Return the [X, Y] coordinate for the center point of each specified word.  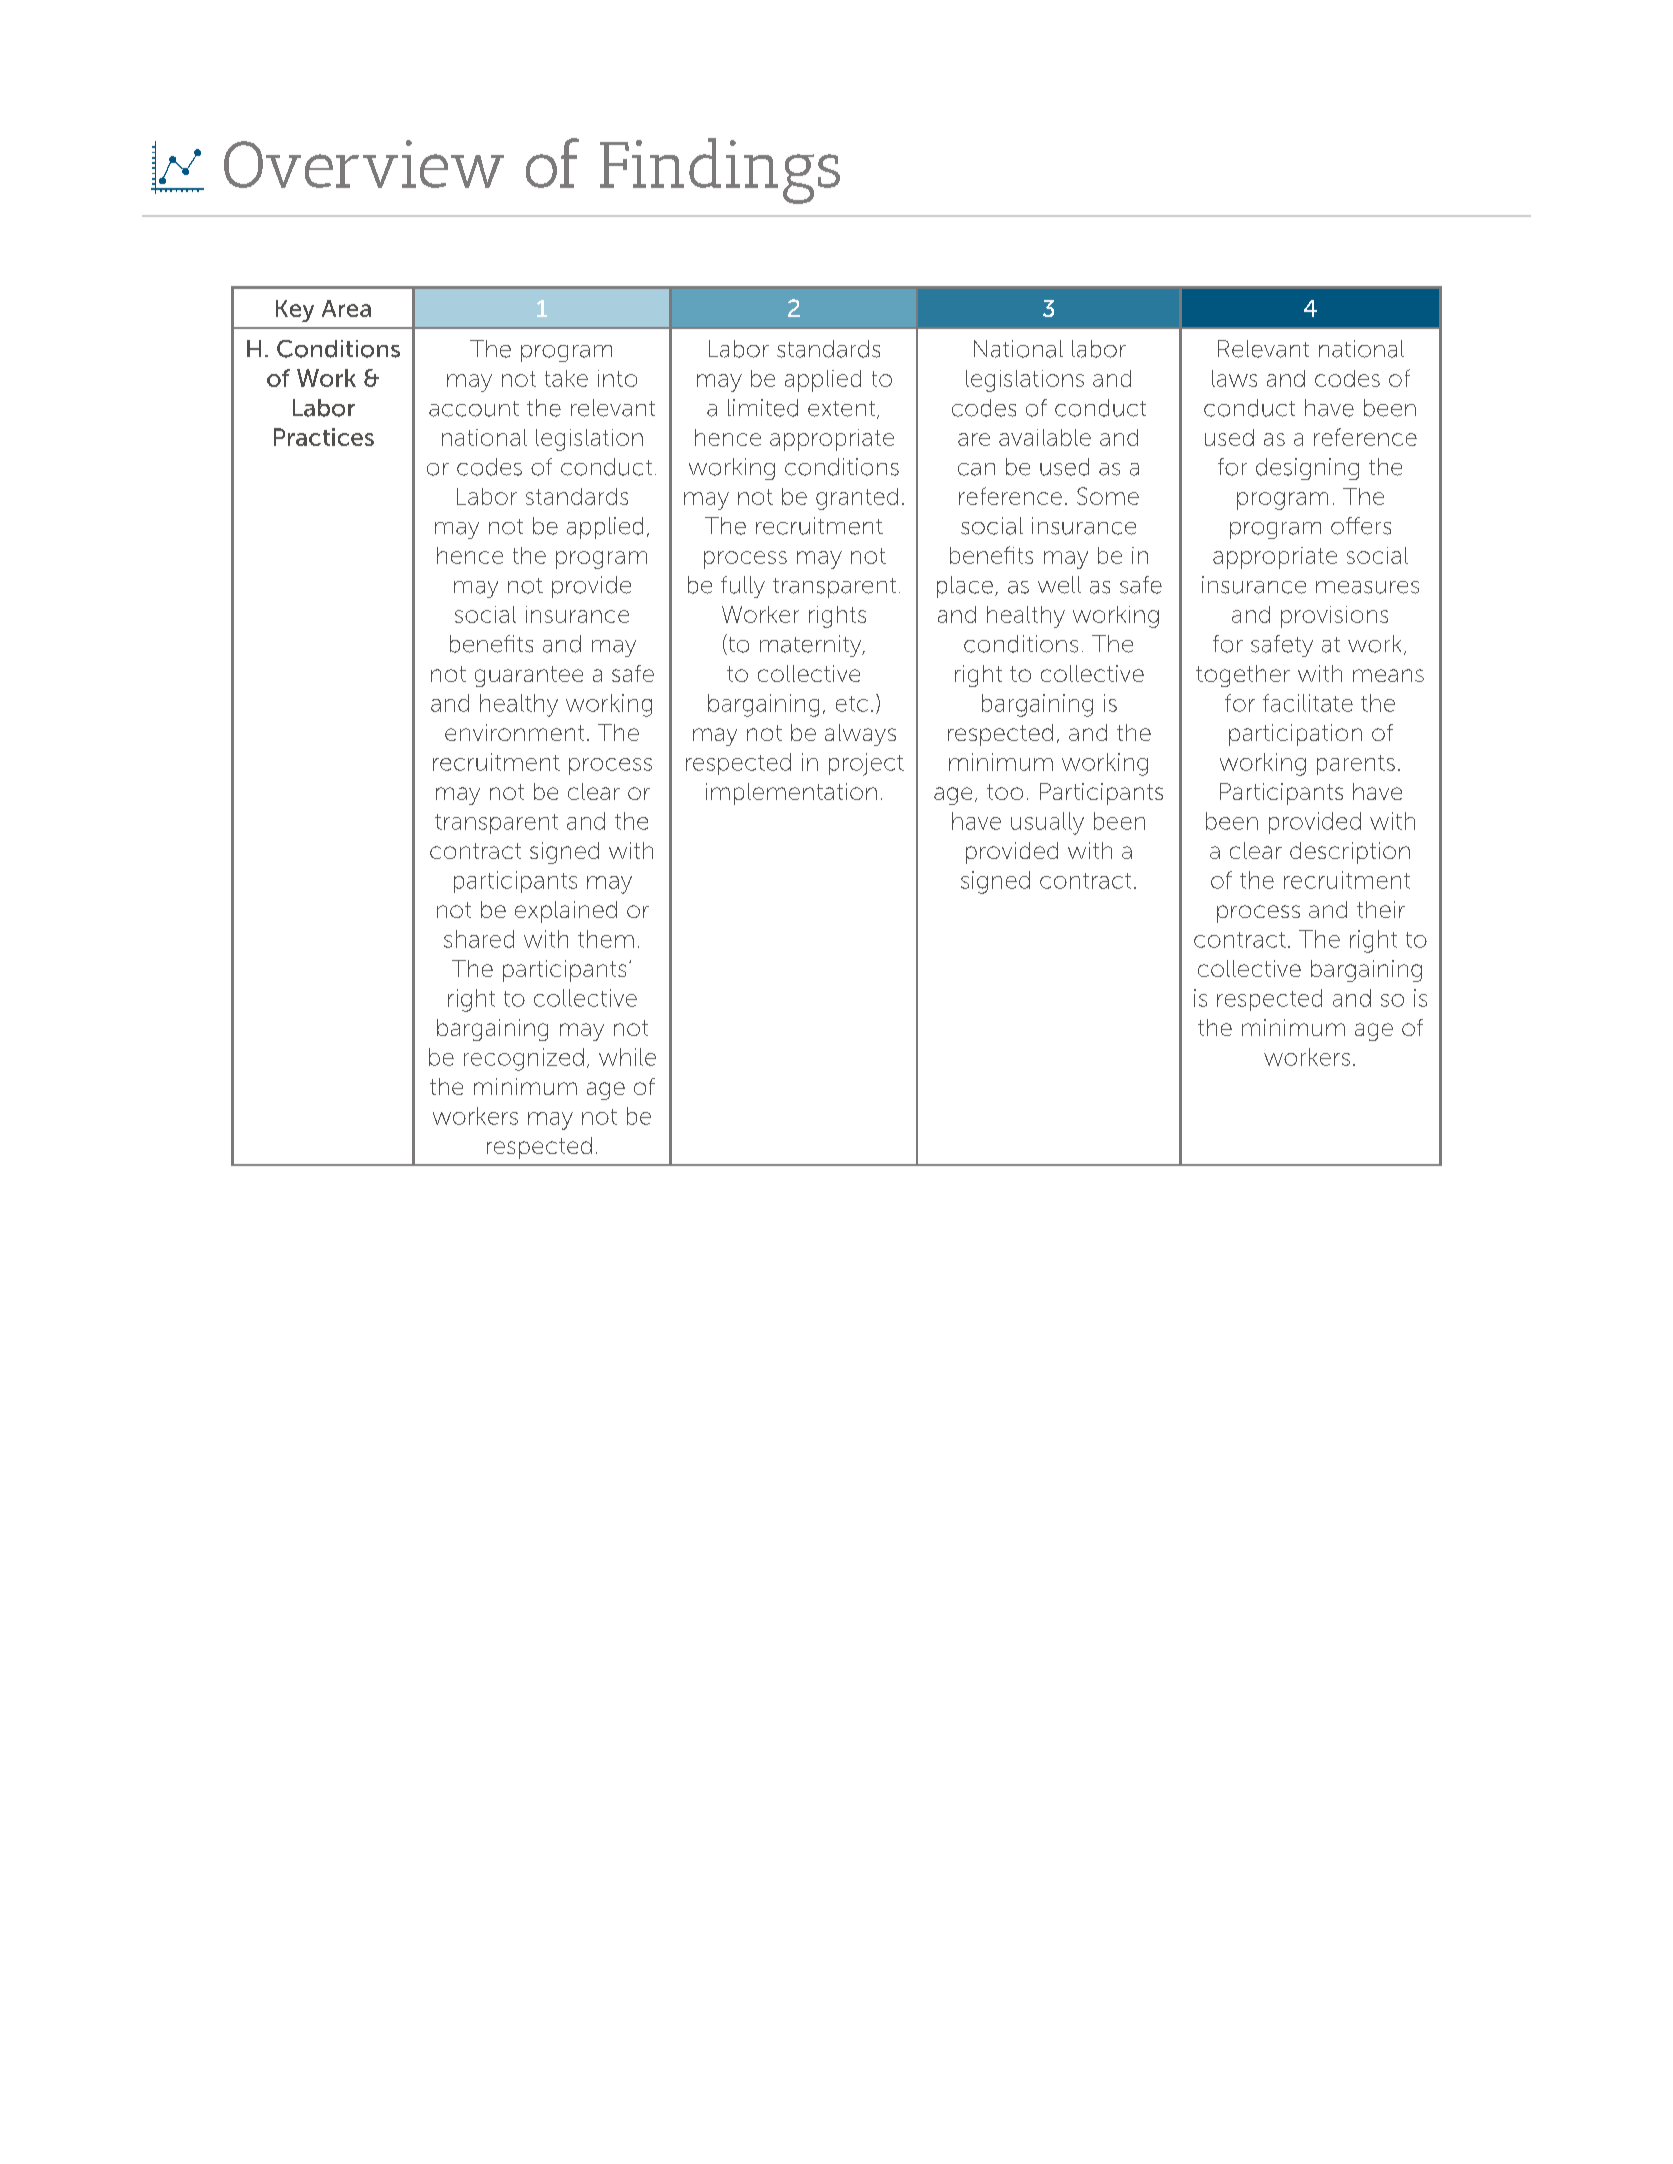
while [627, 1057]
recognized [524, 1059]
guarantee [529, 676]
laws [1234, 378]
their [1381, 909]
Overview [364, 164]
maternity [812, 646]
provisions [1334, 617]
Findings [720, 171]
